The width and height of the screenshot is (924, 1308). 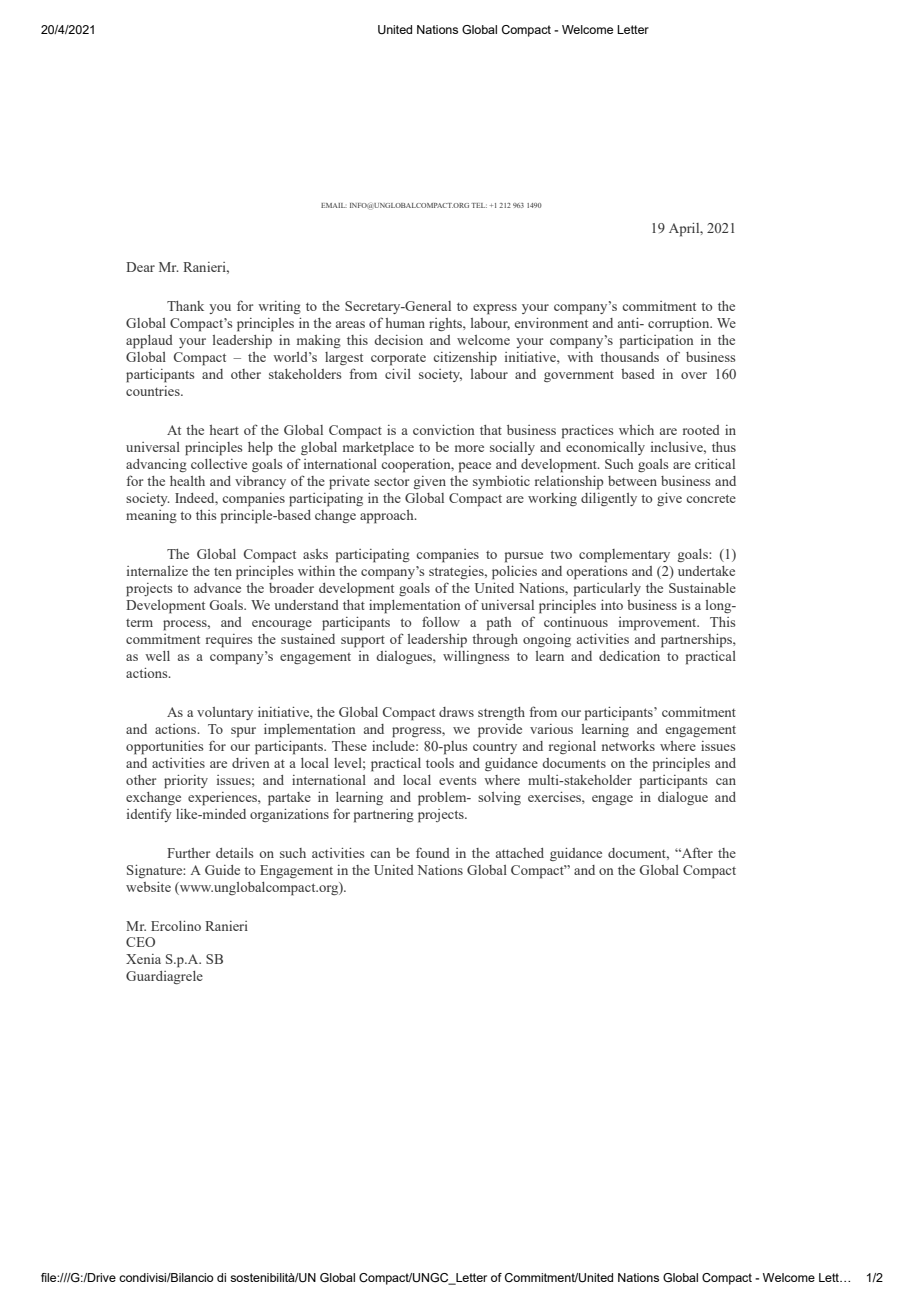 I want to click on requires, so click(x=229, y=641).
